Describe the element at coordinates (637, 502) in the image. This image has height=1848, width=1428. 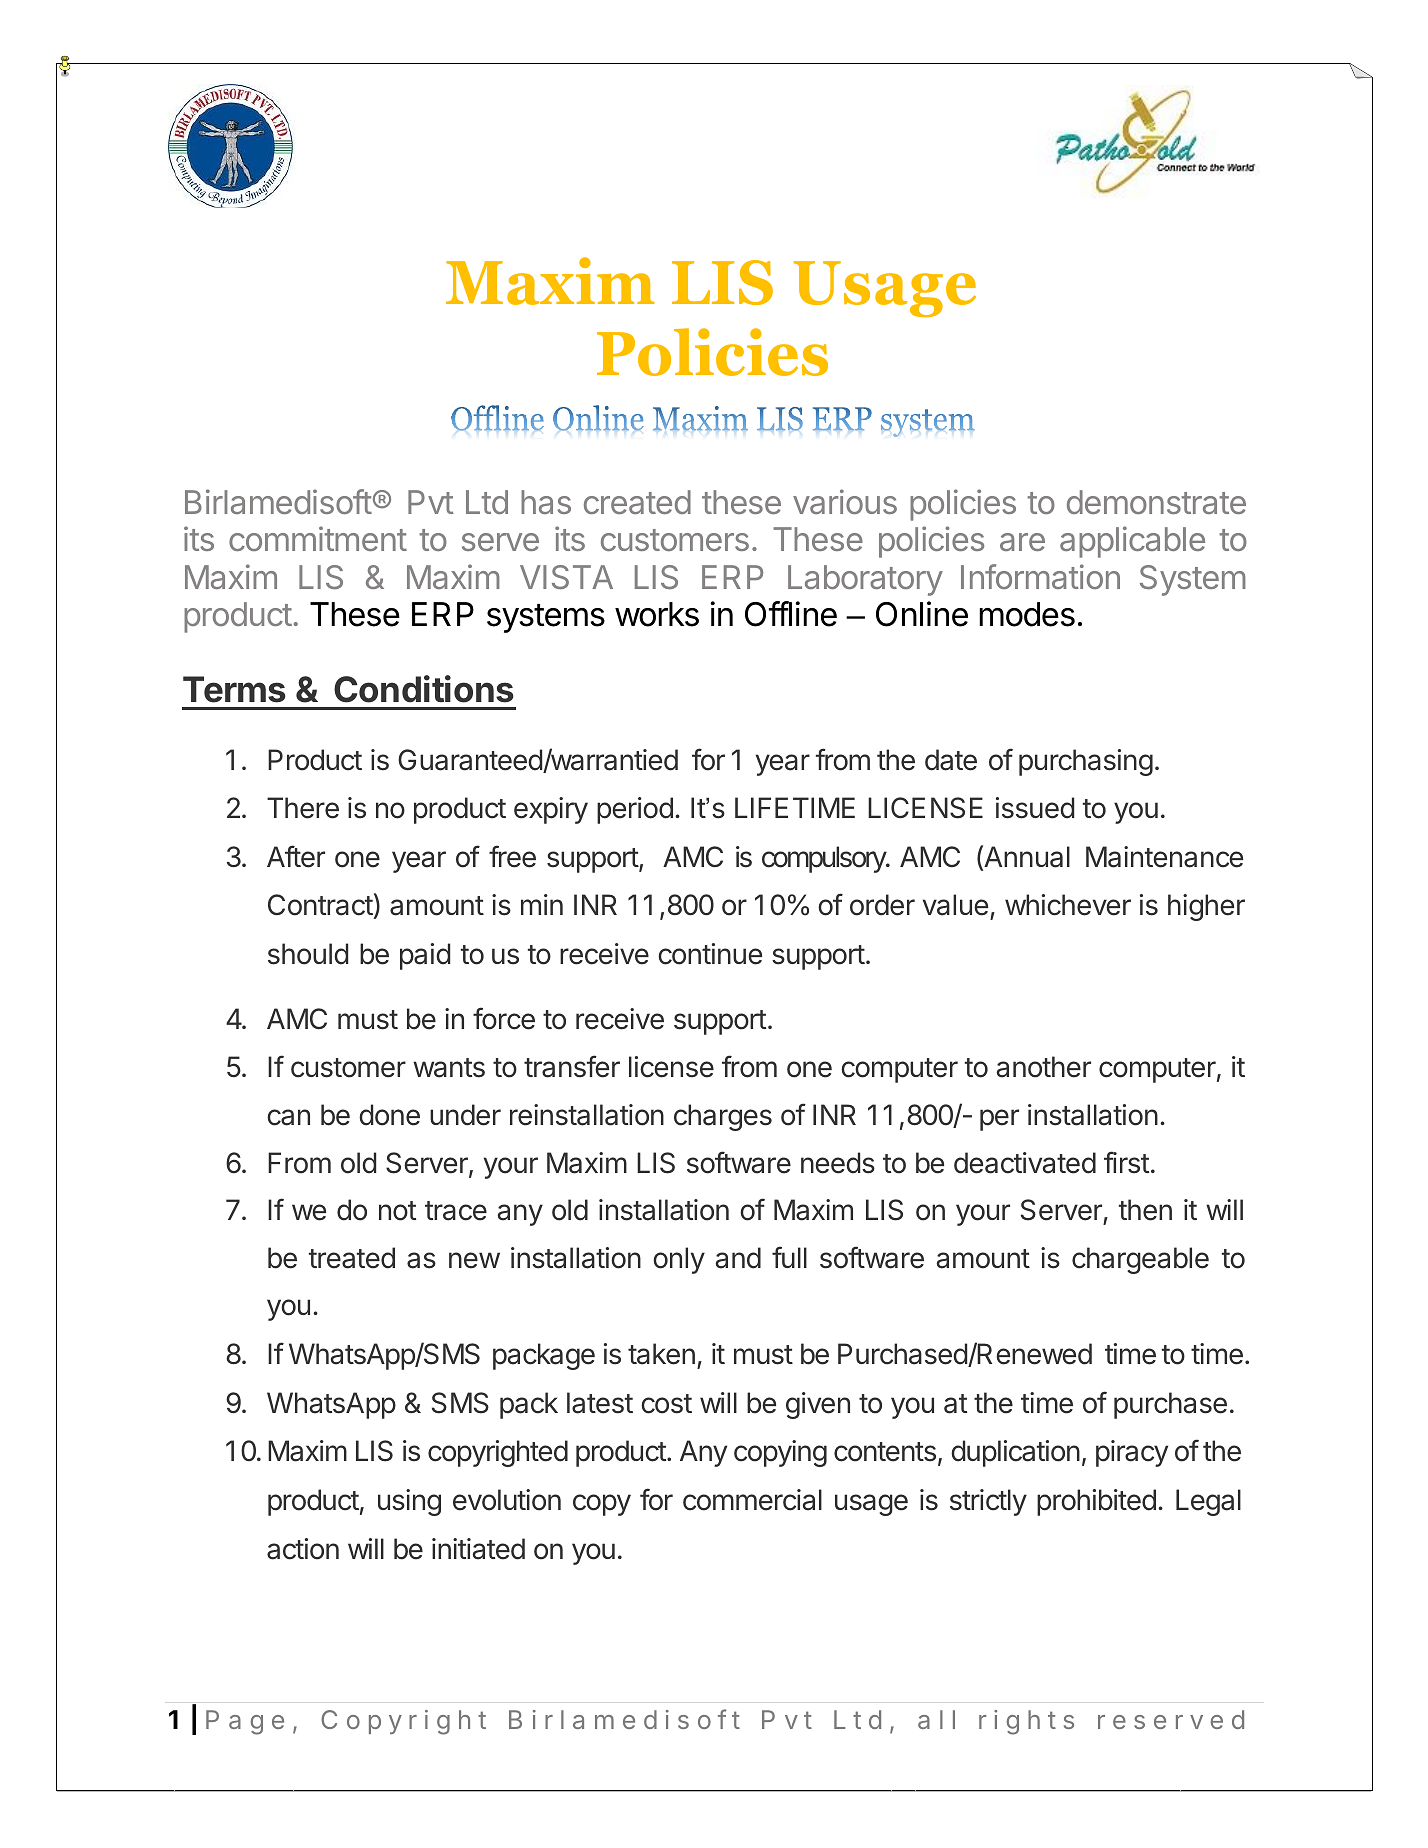
I see `created` at that location.
